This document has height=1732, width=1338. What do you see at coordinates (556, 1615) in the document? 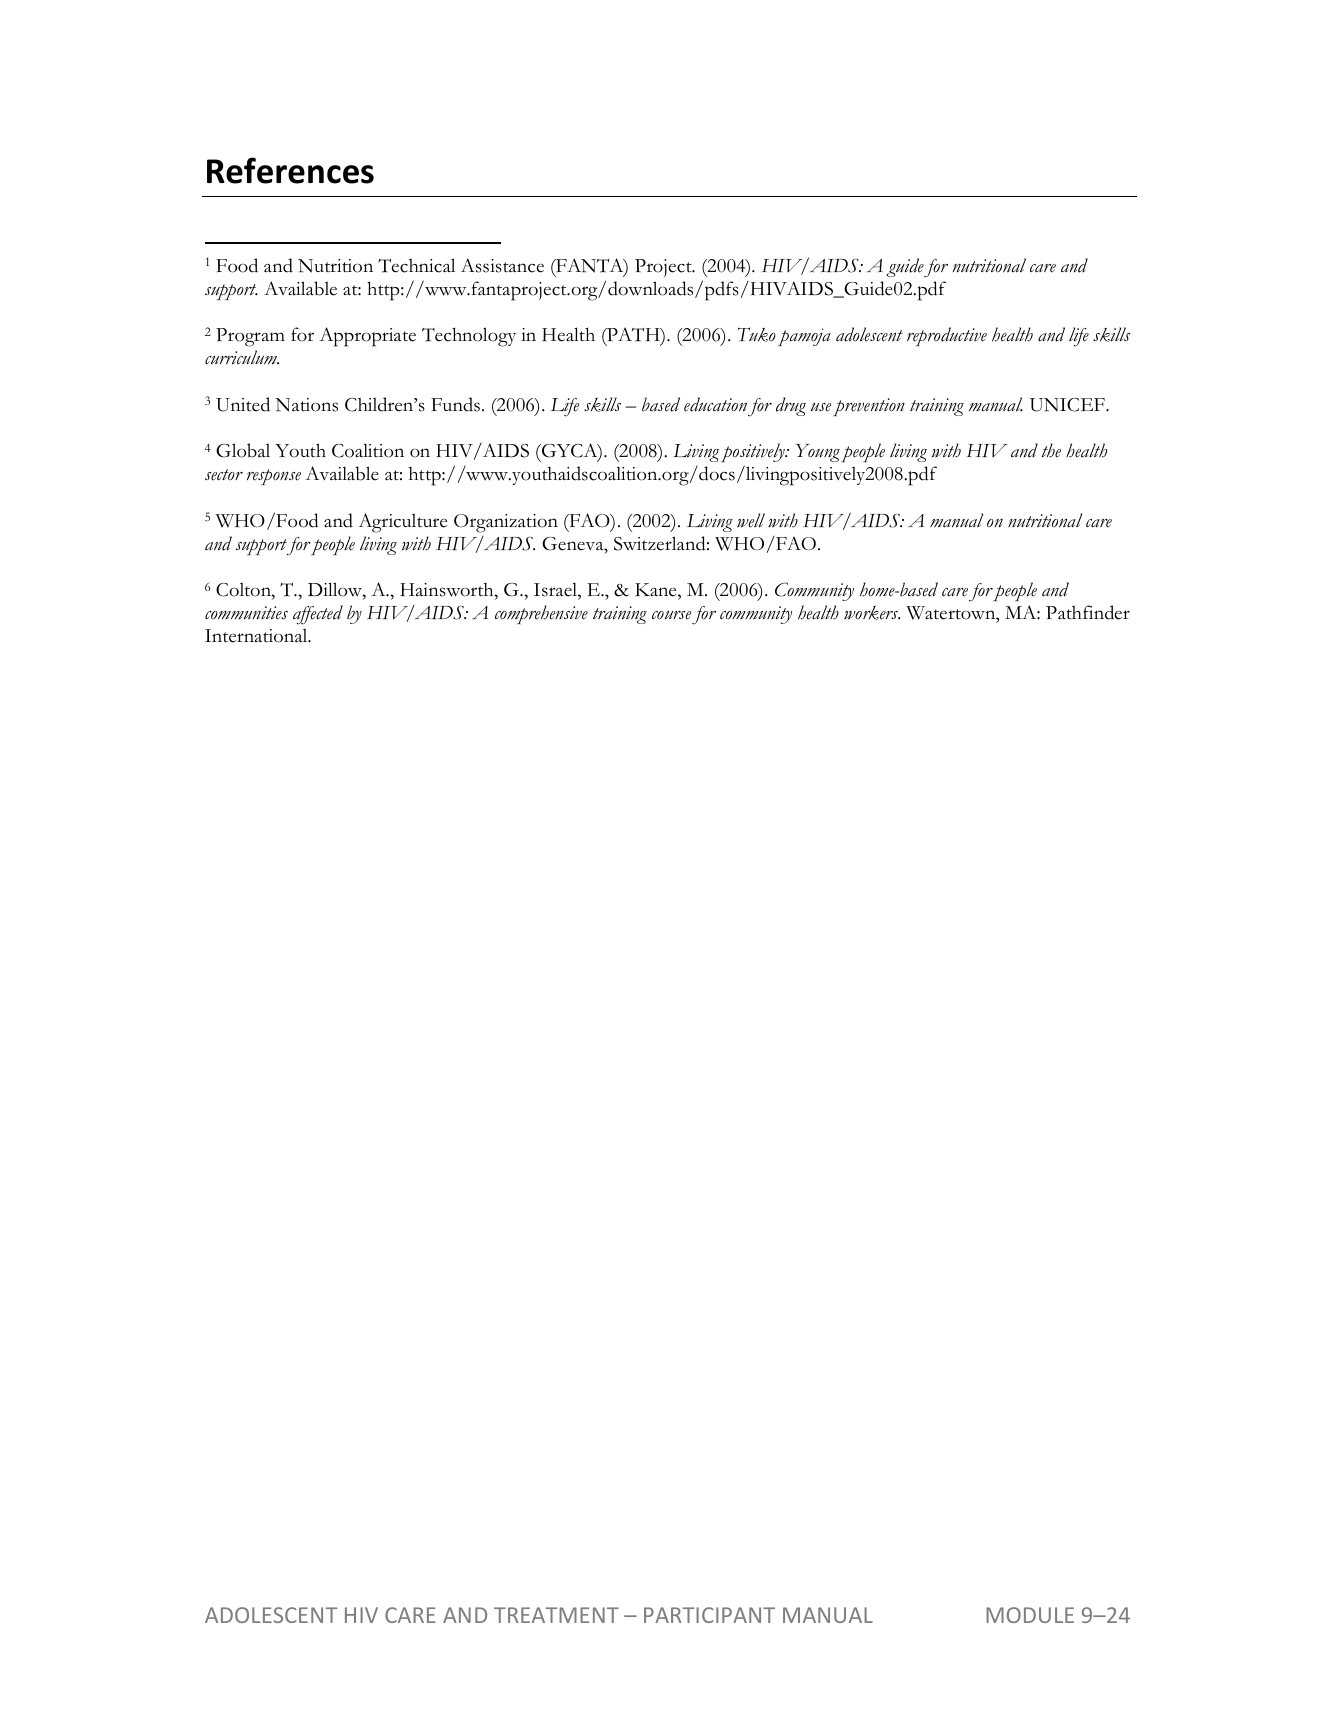
I see `TREATMENT` at bounding box center [556, 1615].
